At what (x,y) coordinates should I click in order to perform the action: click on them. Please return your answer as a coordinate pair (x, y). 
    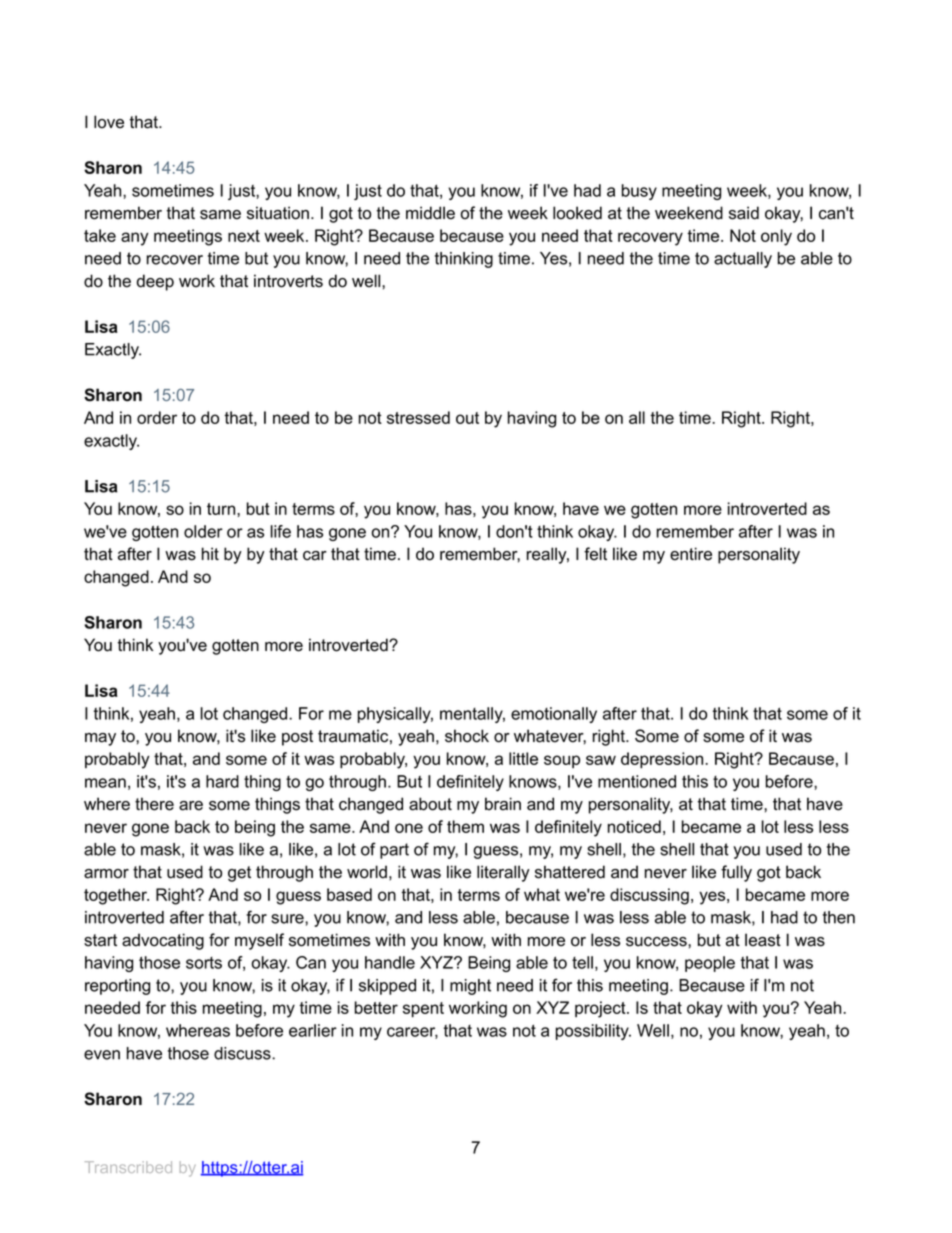
    Looking at the image, I should click on (465, 826).
